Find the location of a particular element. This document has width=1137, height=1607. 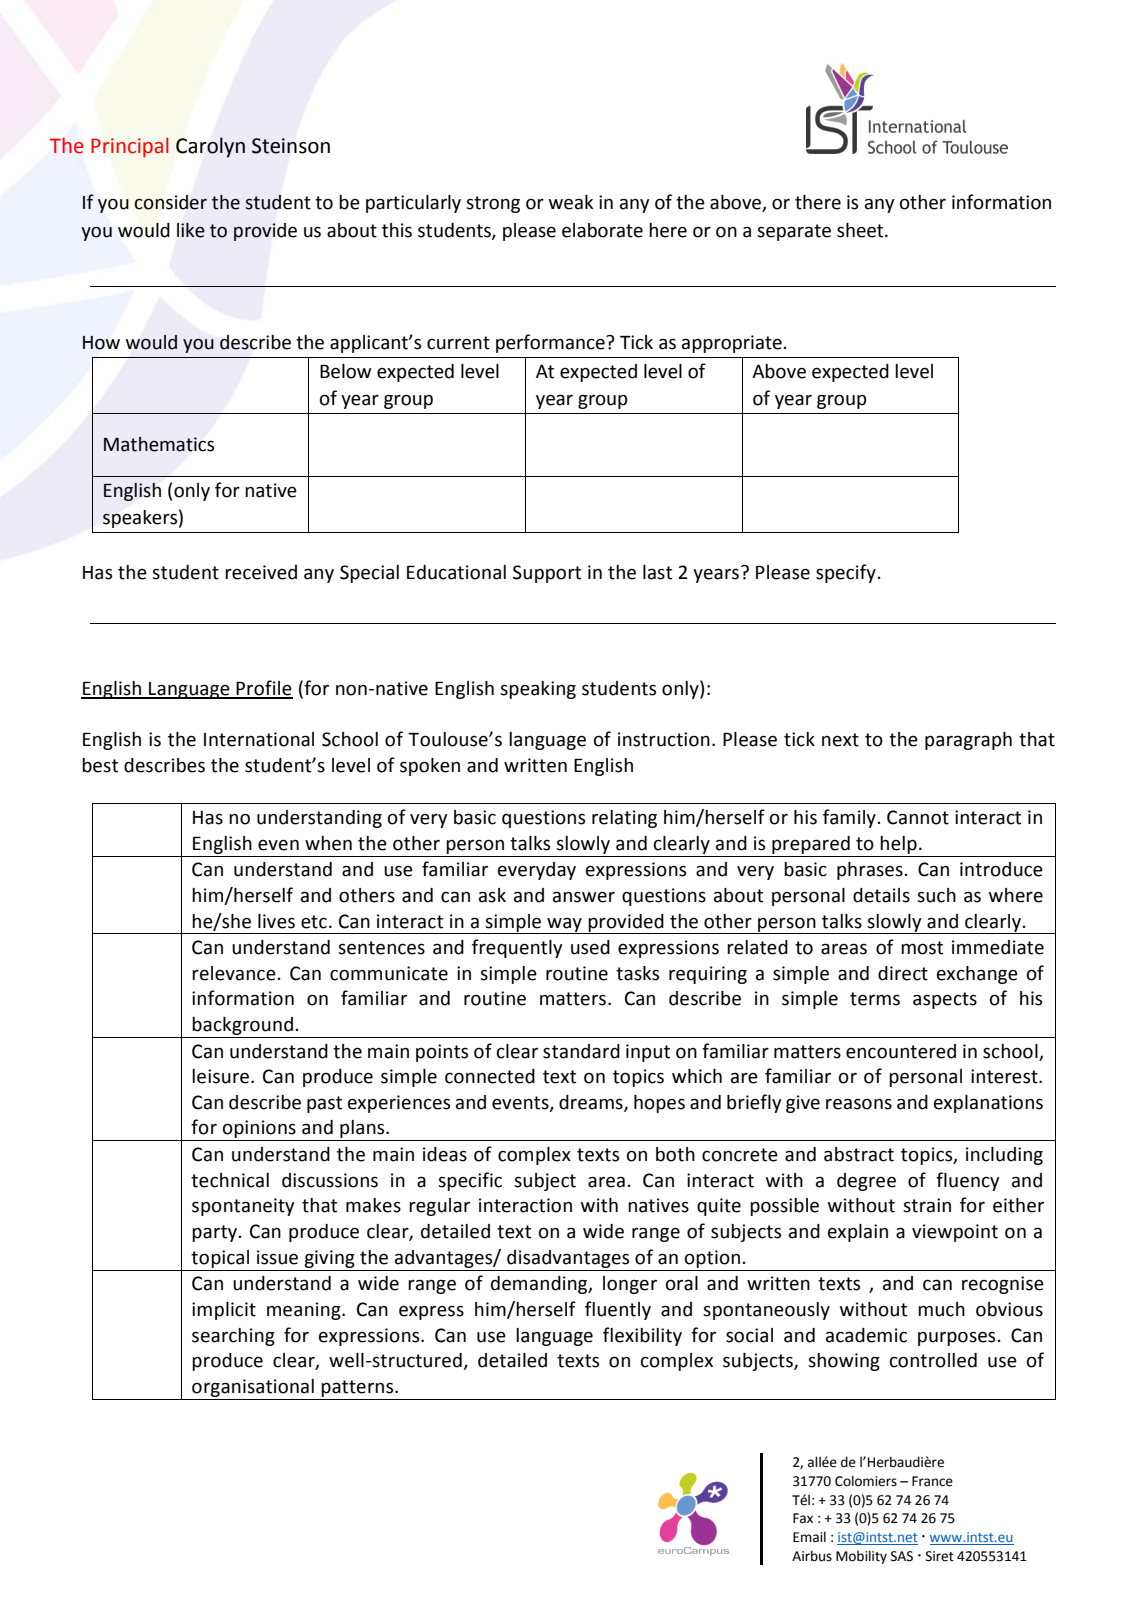

Fax is located at coordinates (803, 1518).
